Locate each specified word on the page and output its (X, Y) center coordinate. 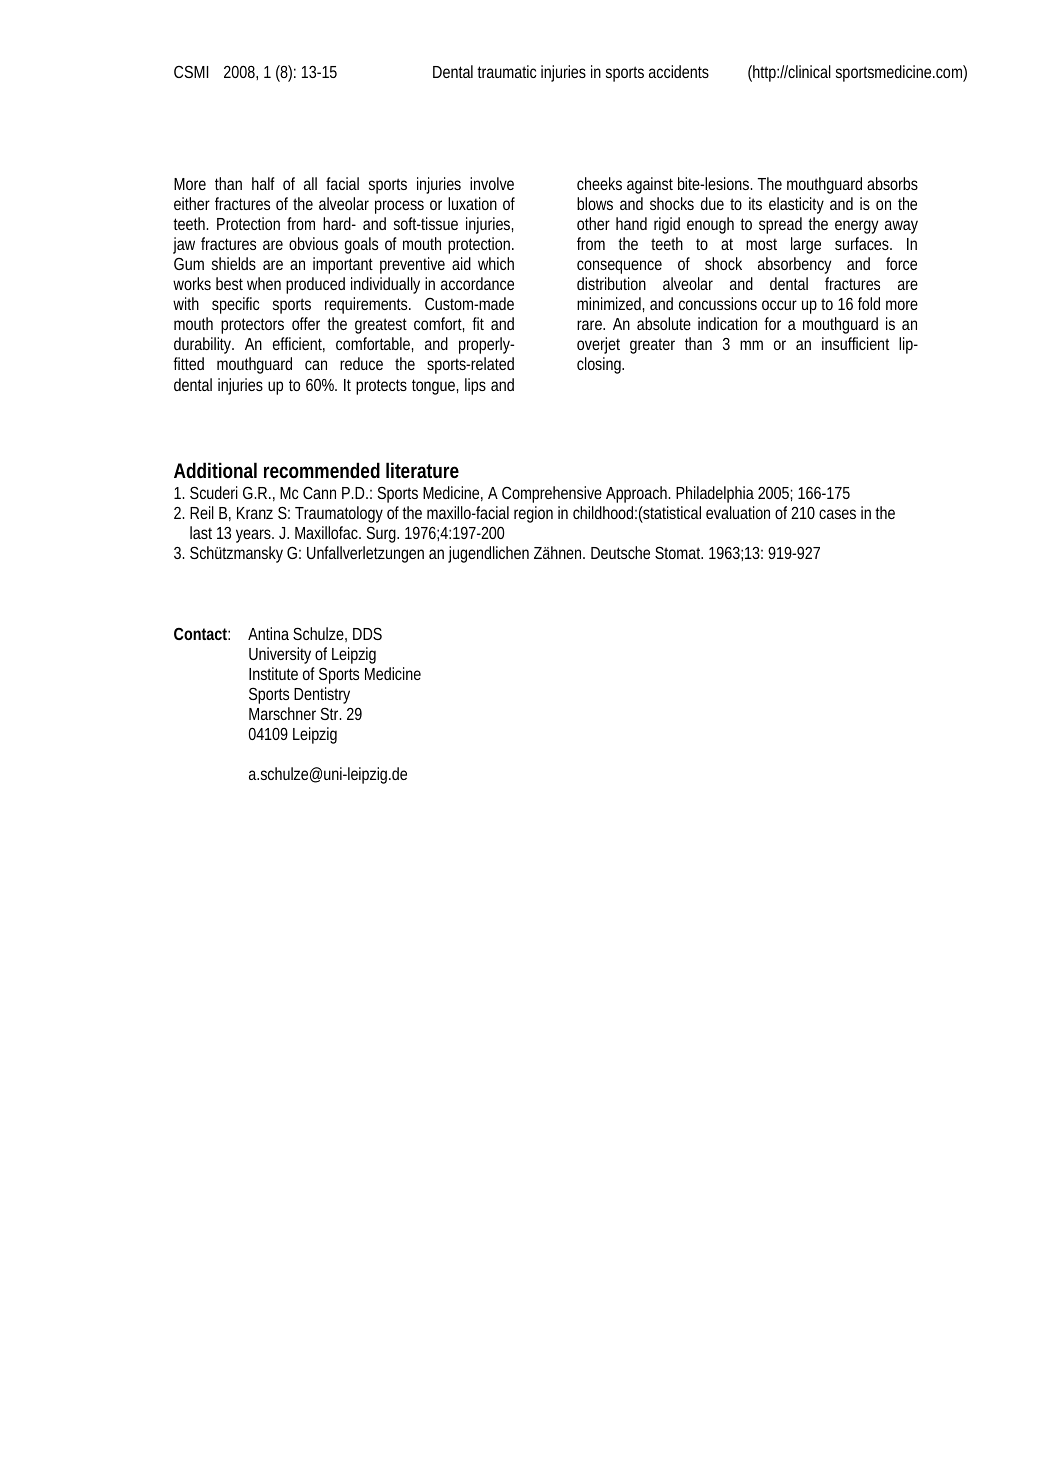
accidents (679, 71)
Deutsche (620, 552)
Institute (273, 673)
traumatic (506, 71)
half (263, 183)
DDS (367, 633)
